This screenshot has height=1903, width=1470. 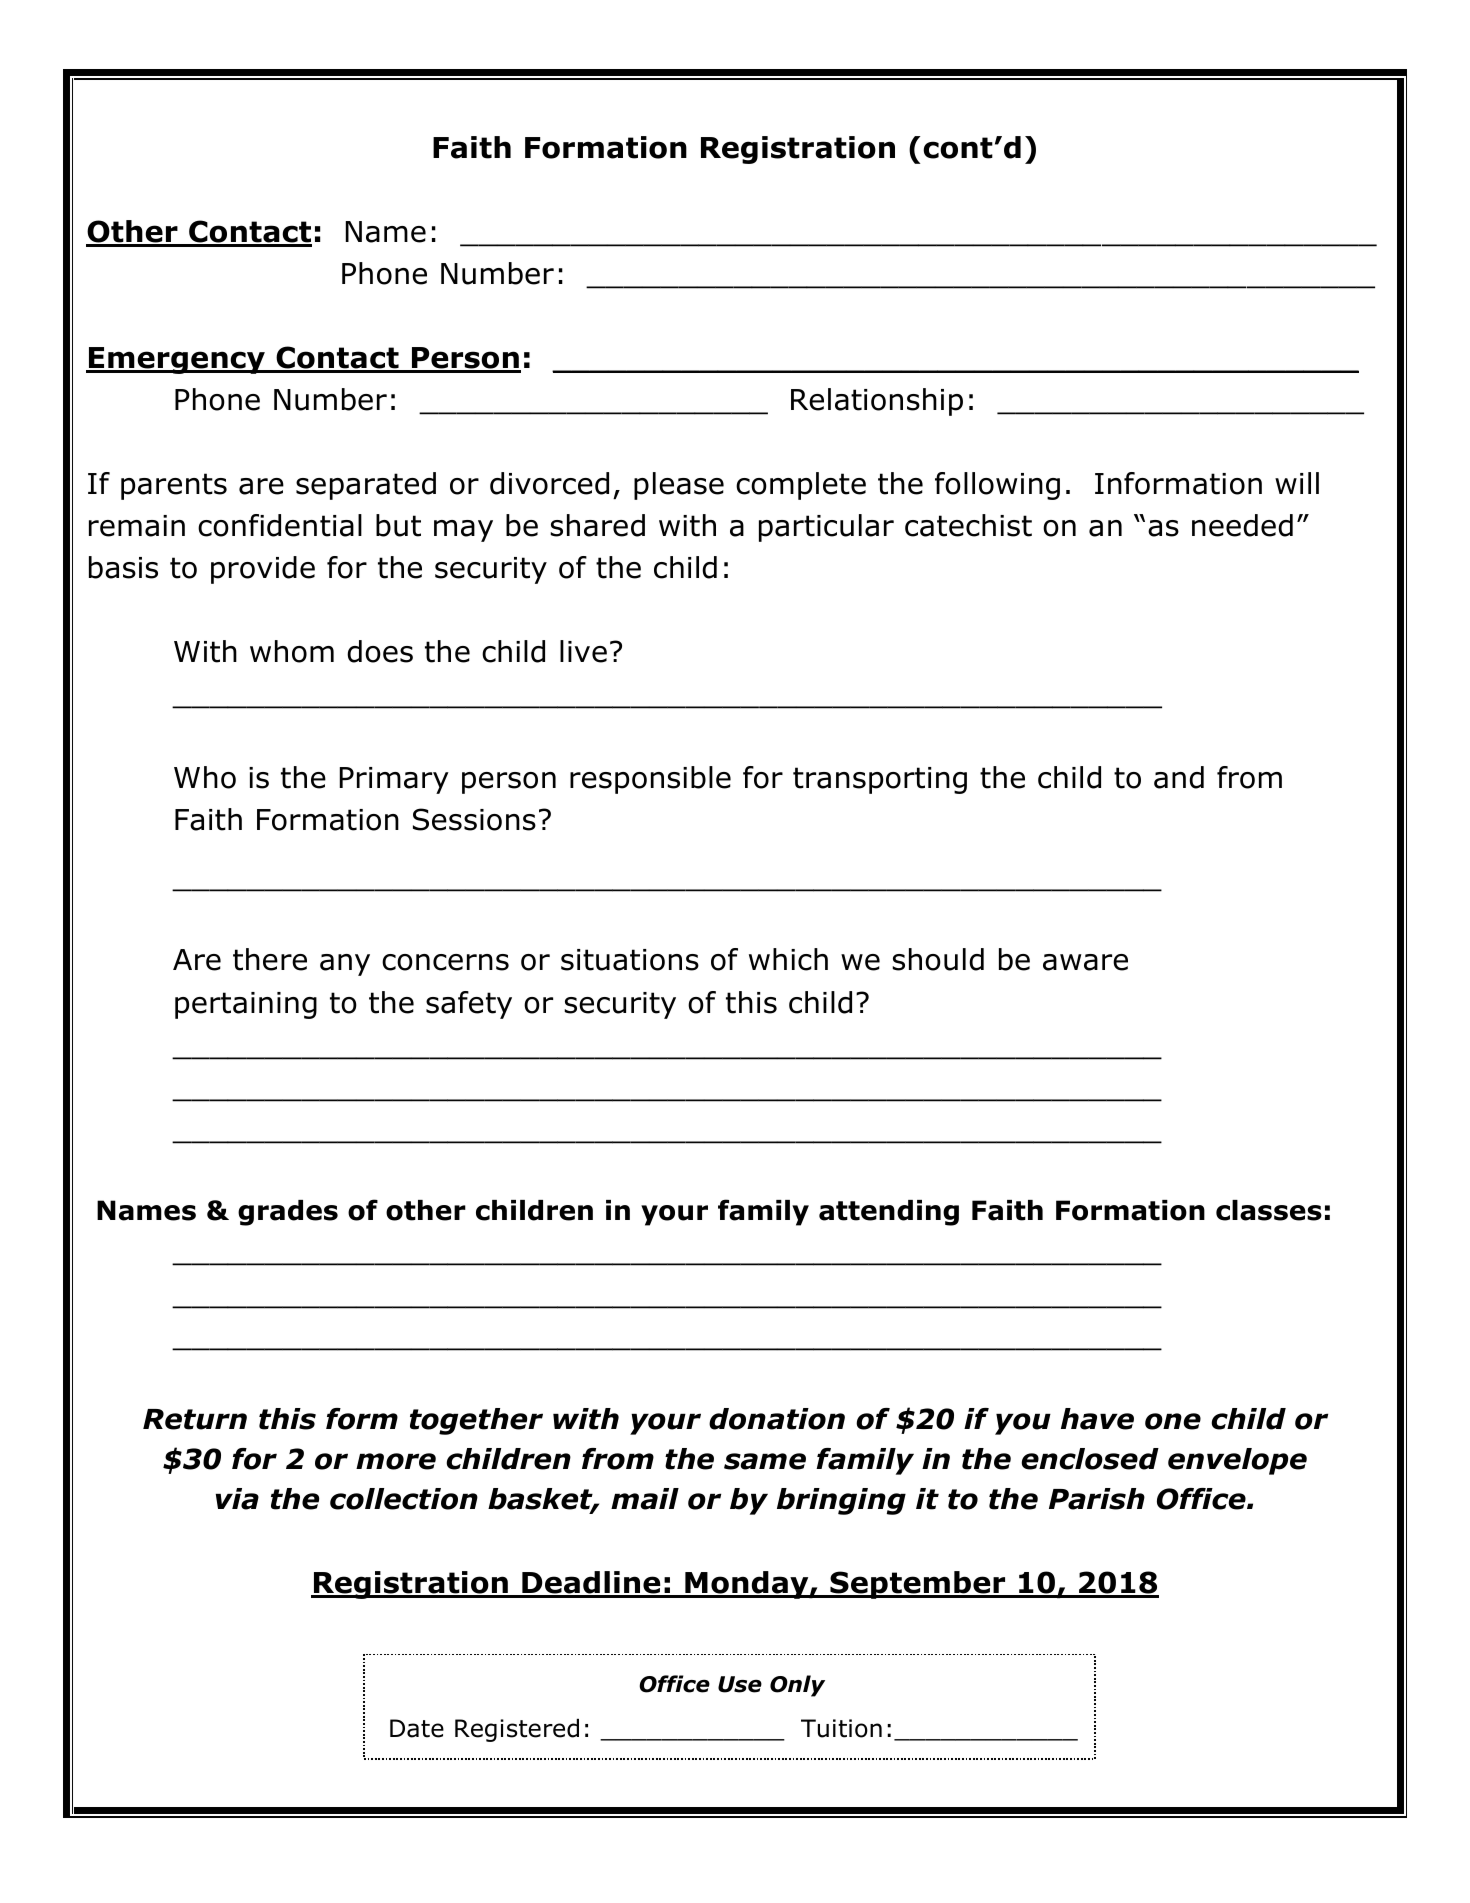 What do you see at coordinates (788, 959) in the screenshot?
I see `which` at bounding box center [788, 959].
